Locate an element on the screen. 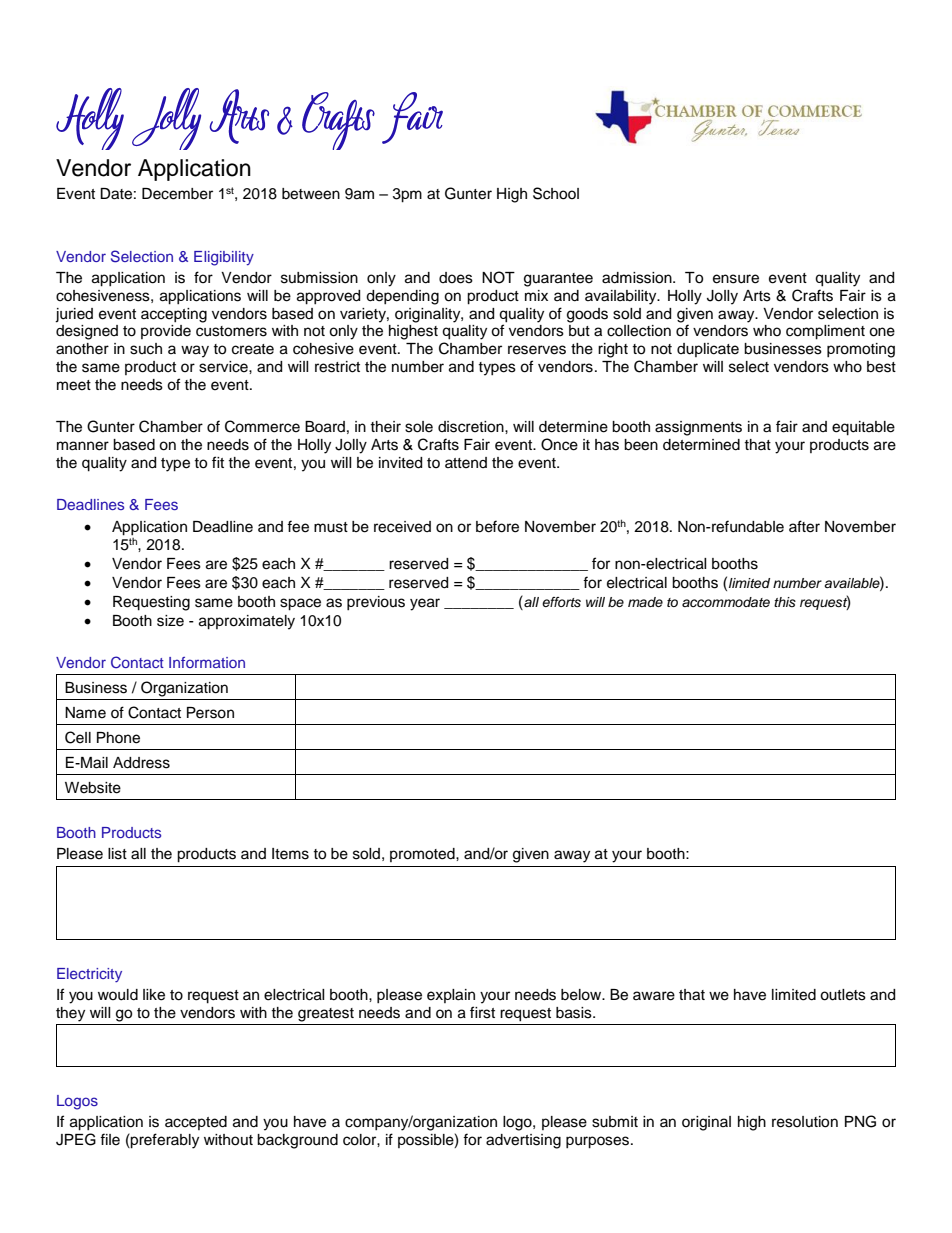 The image size is (952, 1233). advertising is located at coordinates (523, 1141).
